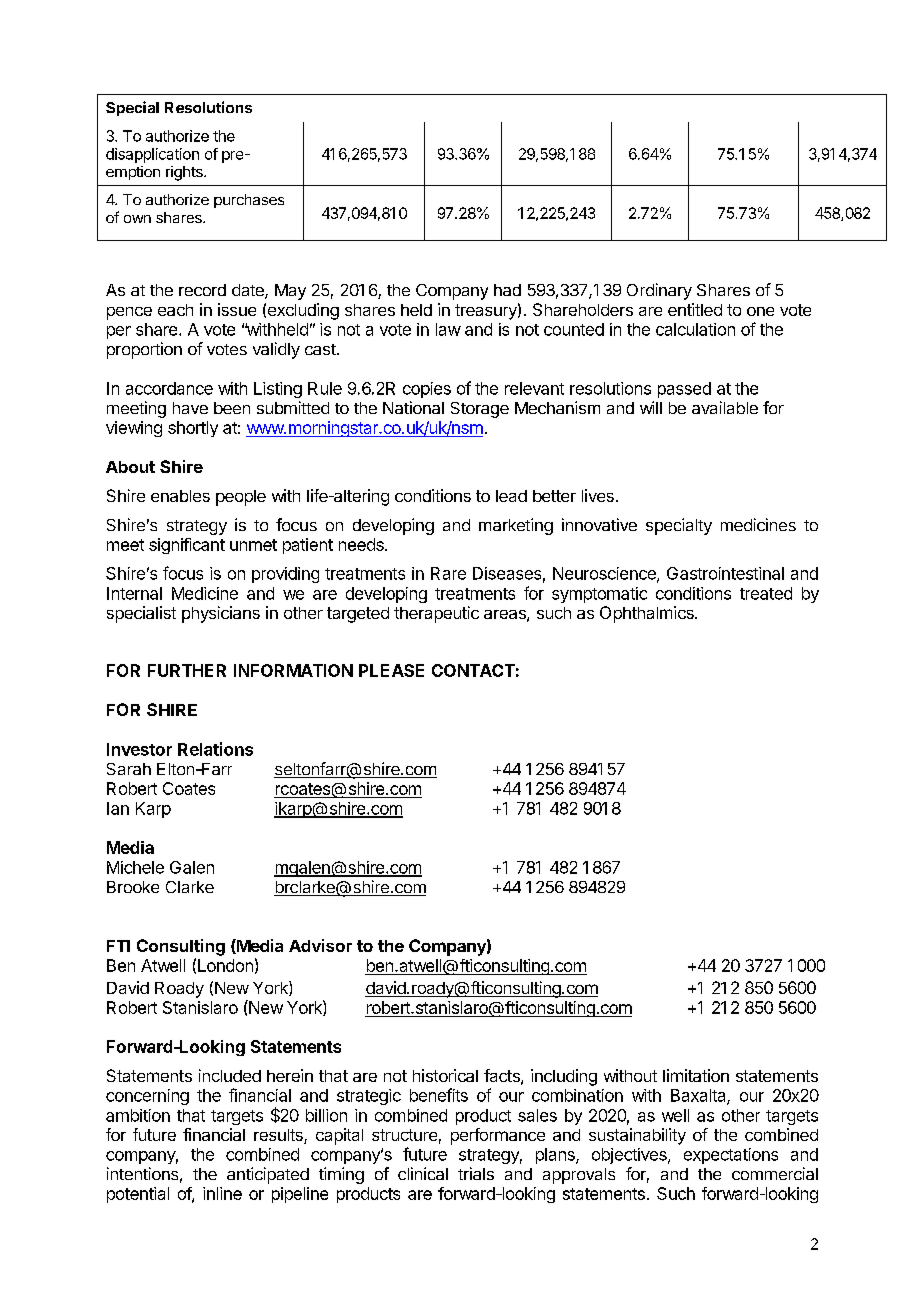 This image has width=924, height=1308. Describe the element at coordinates (659, 291) in the image. I see `Ordinary` at that location.
